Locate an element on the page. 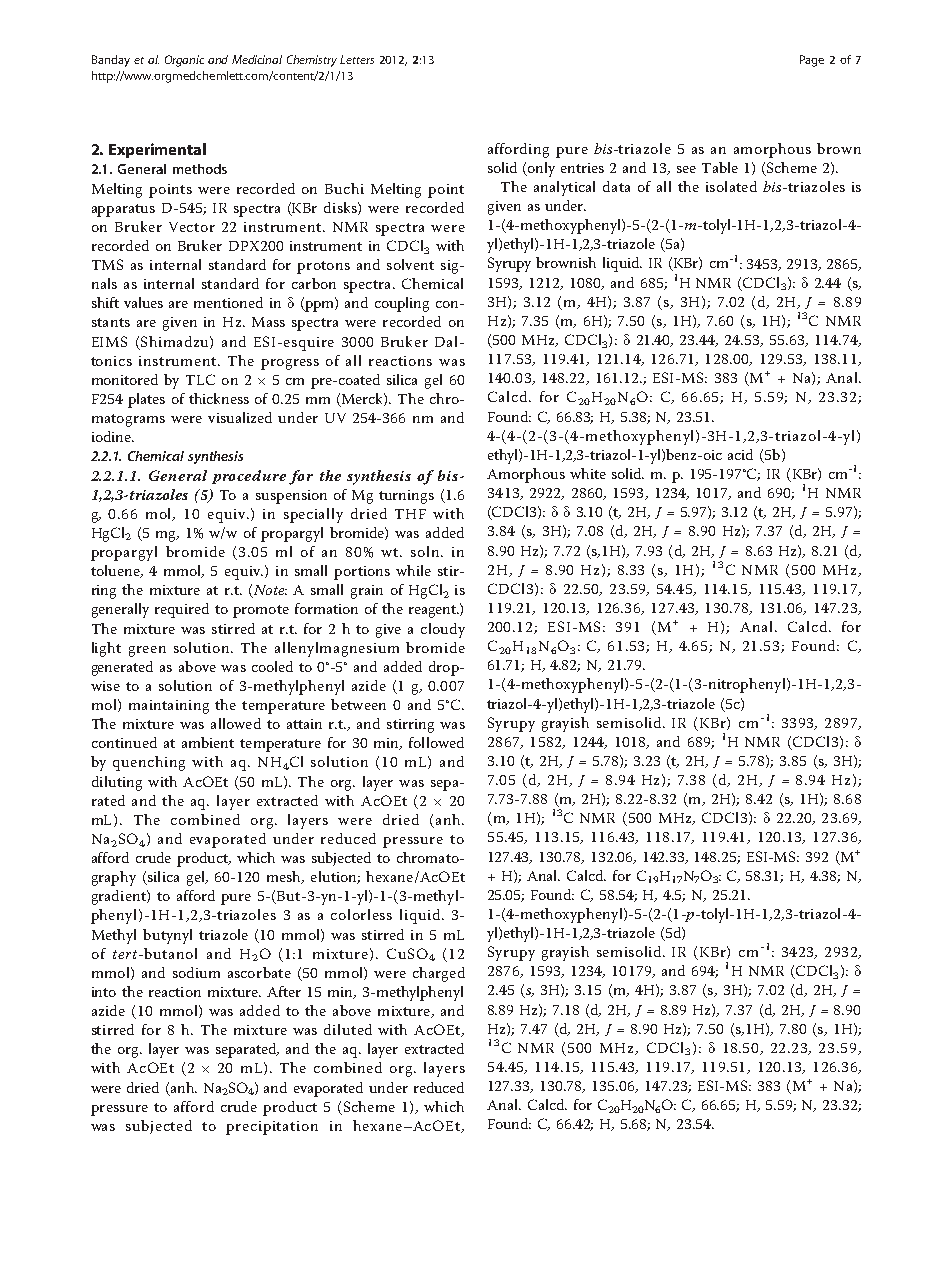 This document has height=1270, width=952. Organic is located at coordinates (184, 61).
